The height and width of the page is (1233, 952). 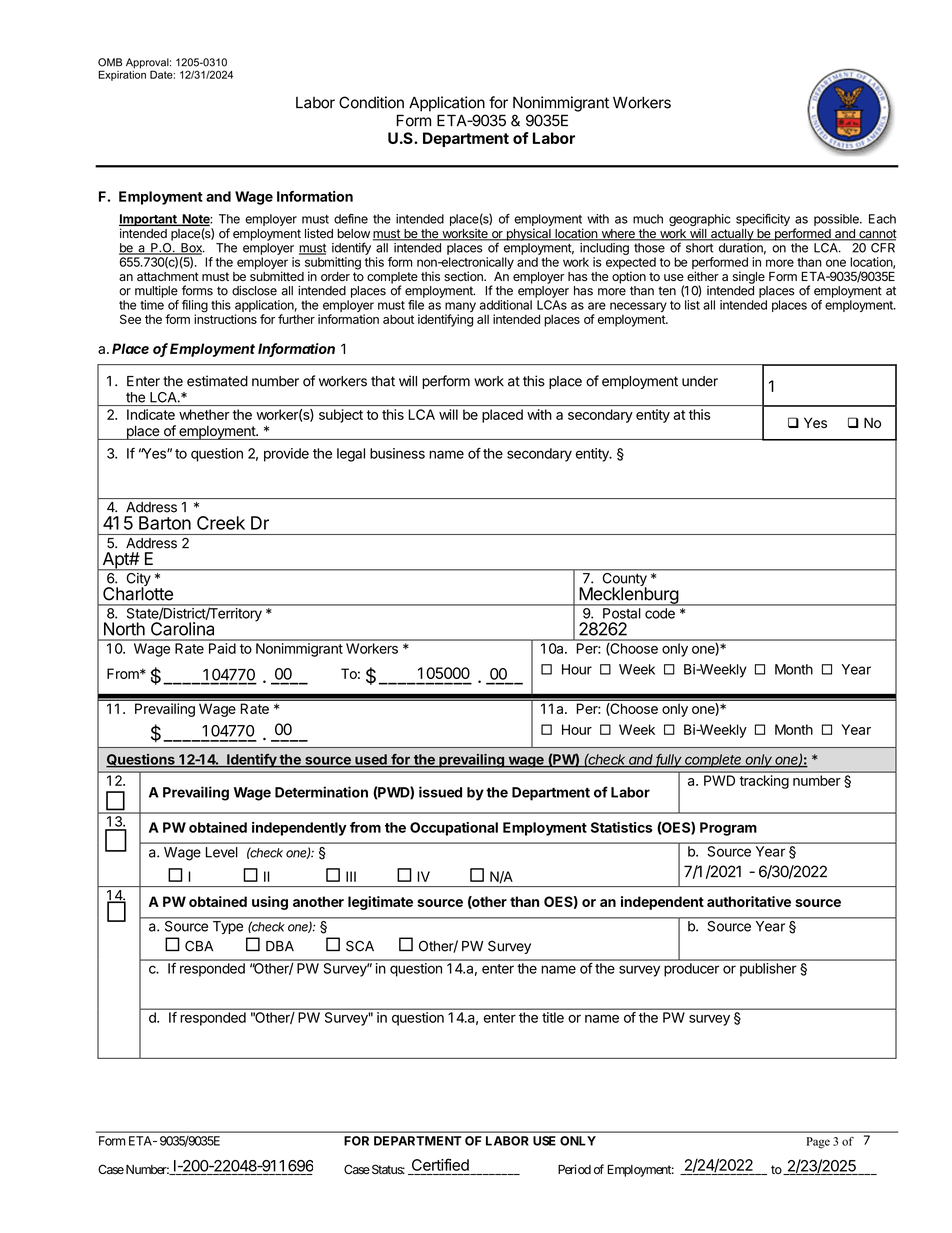 I want to click on possible, so click(x=837, y=220).
